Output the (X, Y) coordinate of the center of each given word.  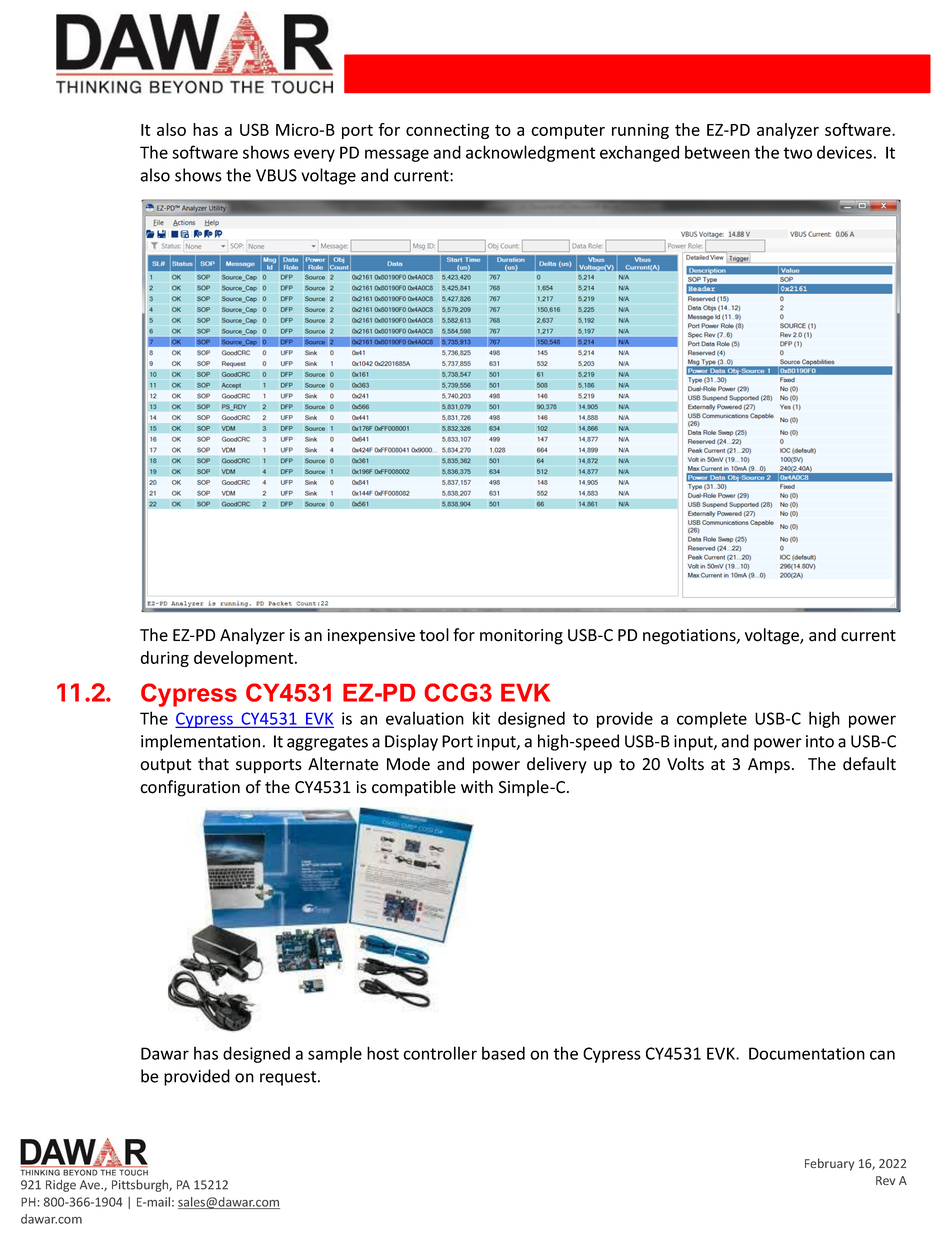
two (797, 153)
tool (434, 635)
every (314, 155)
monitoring (521, 637)
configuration (190, 788)
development (245, 659)
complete (712, 719)
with (477, 787)
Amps (769, 766)
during (165, 659)
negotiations (690, 637)
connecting (447, 131)
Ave (91, 1185)
